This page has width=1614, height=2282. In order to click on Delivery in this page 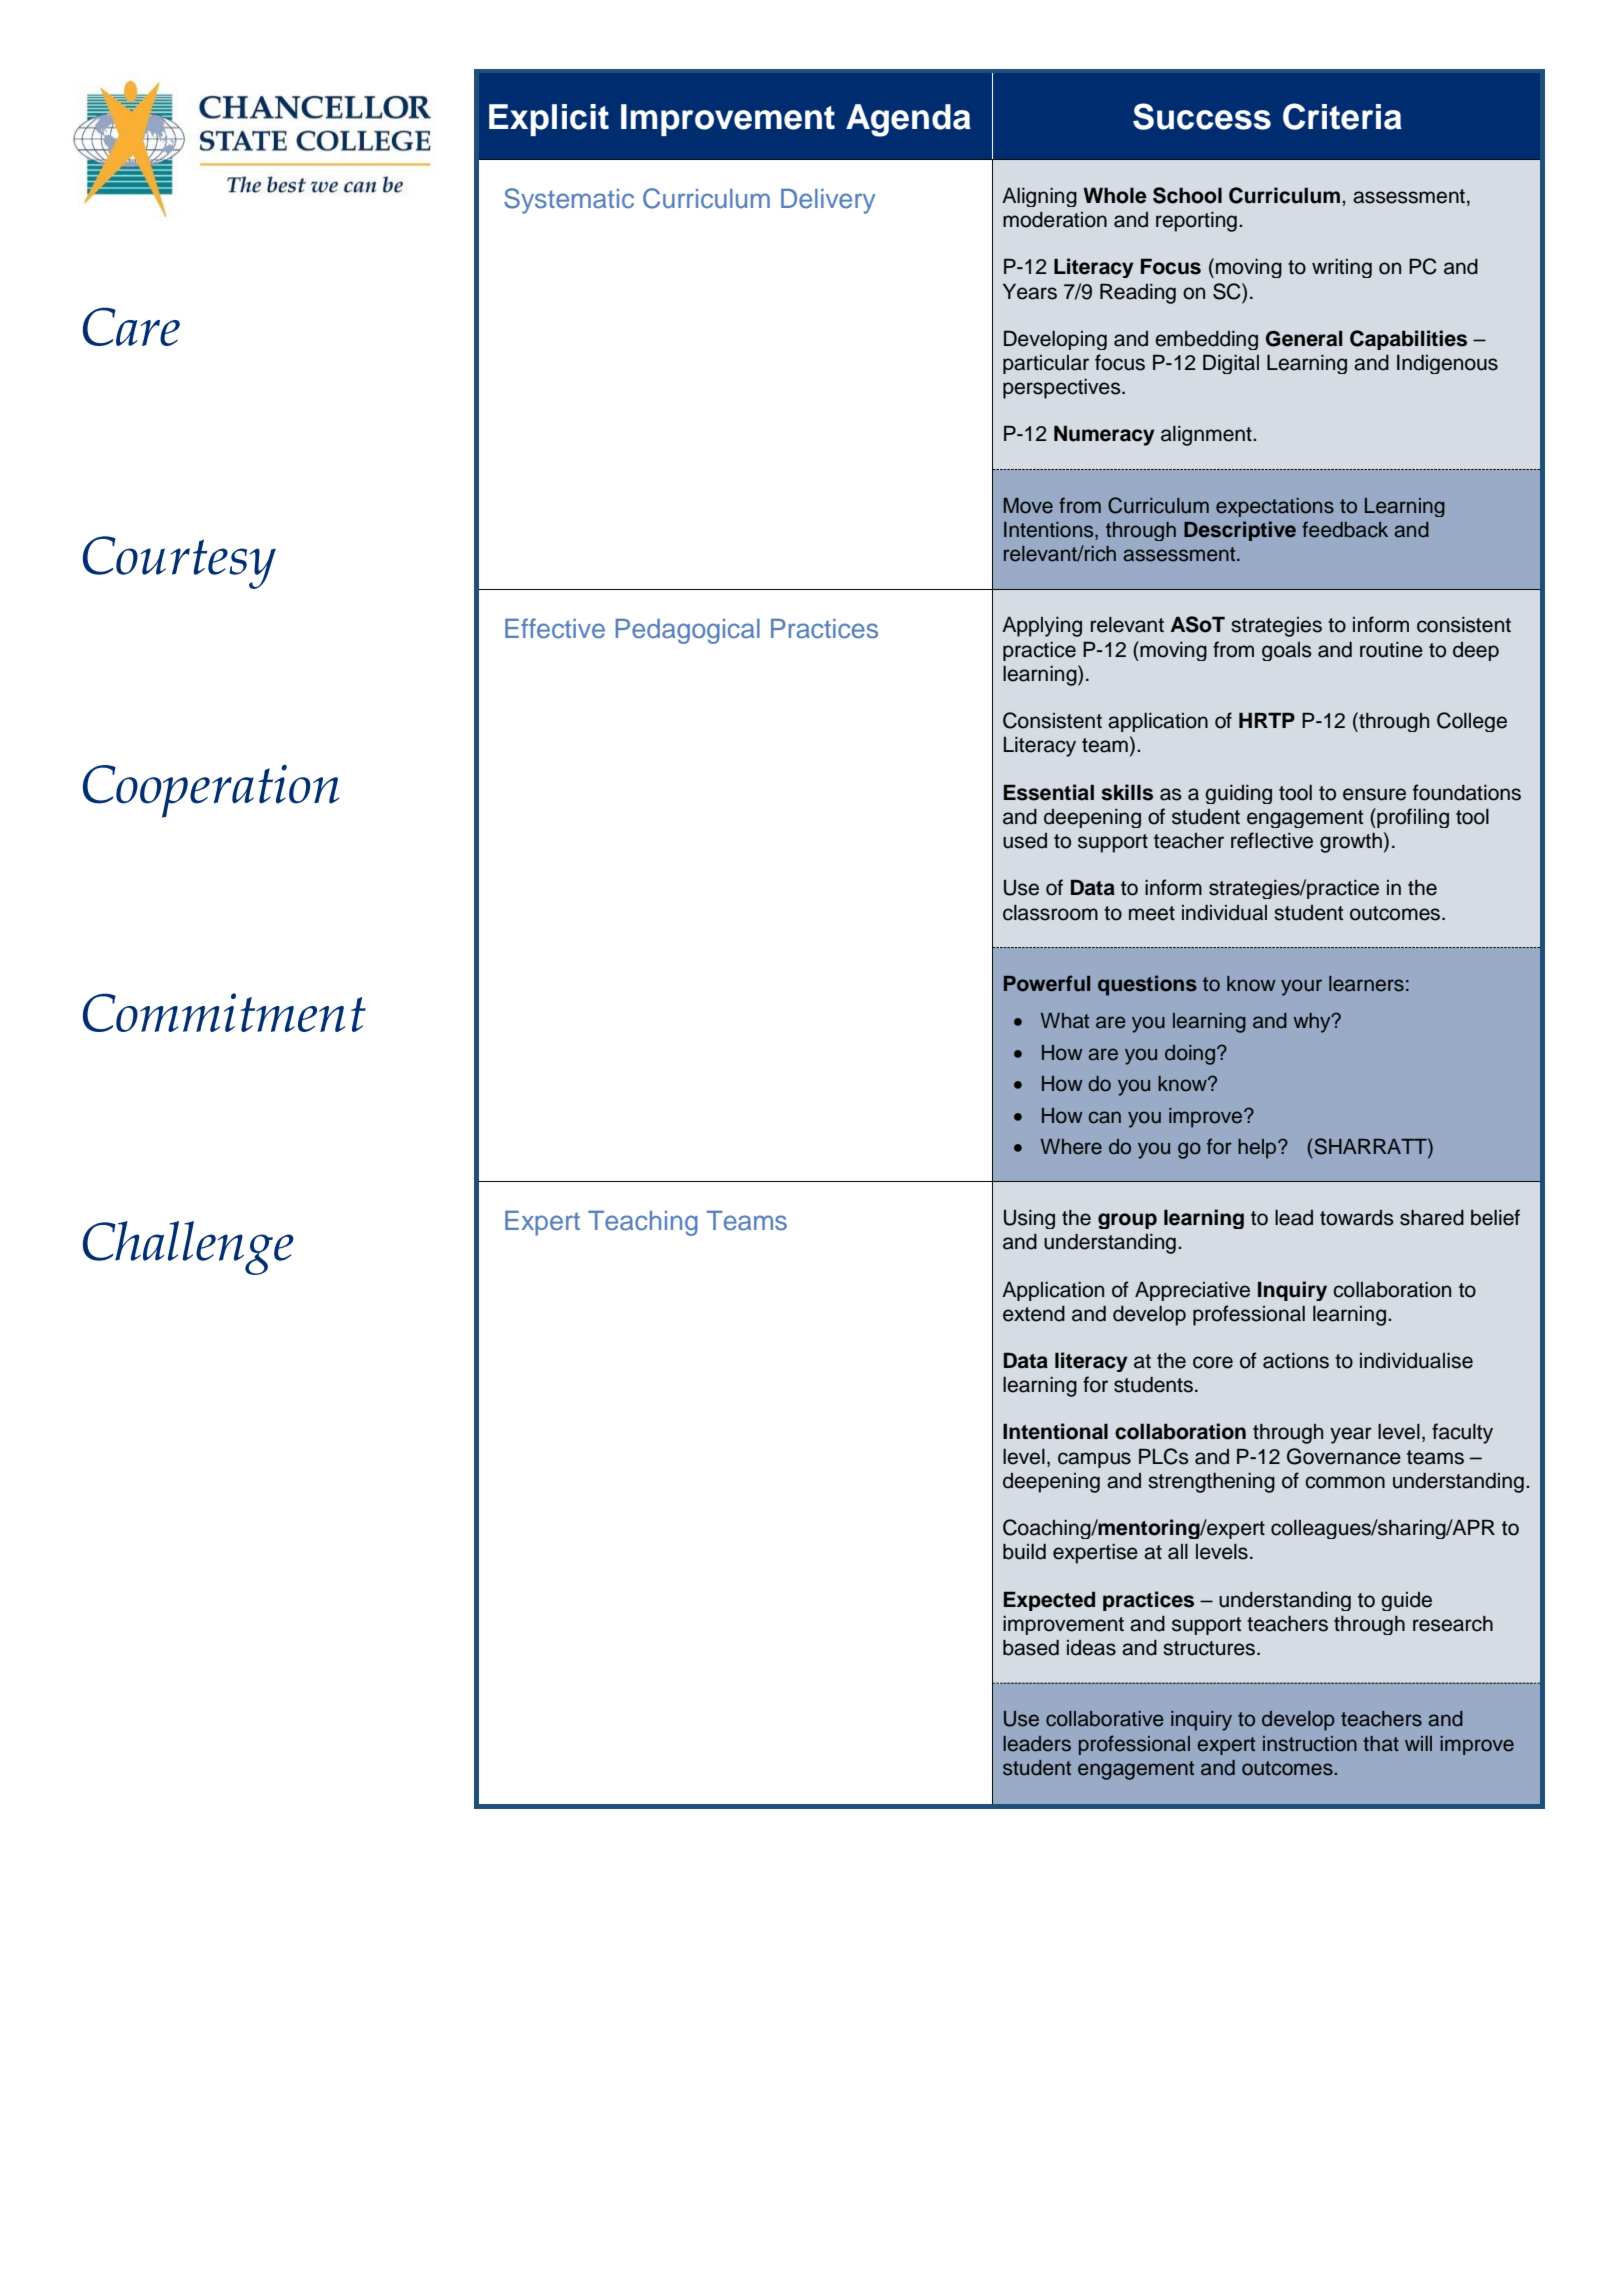, I will do `click(828, 201)`.
